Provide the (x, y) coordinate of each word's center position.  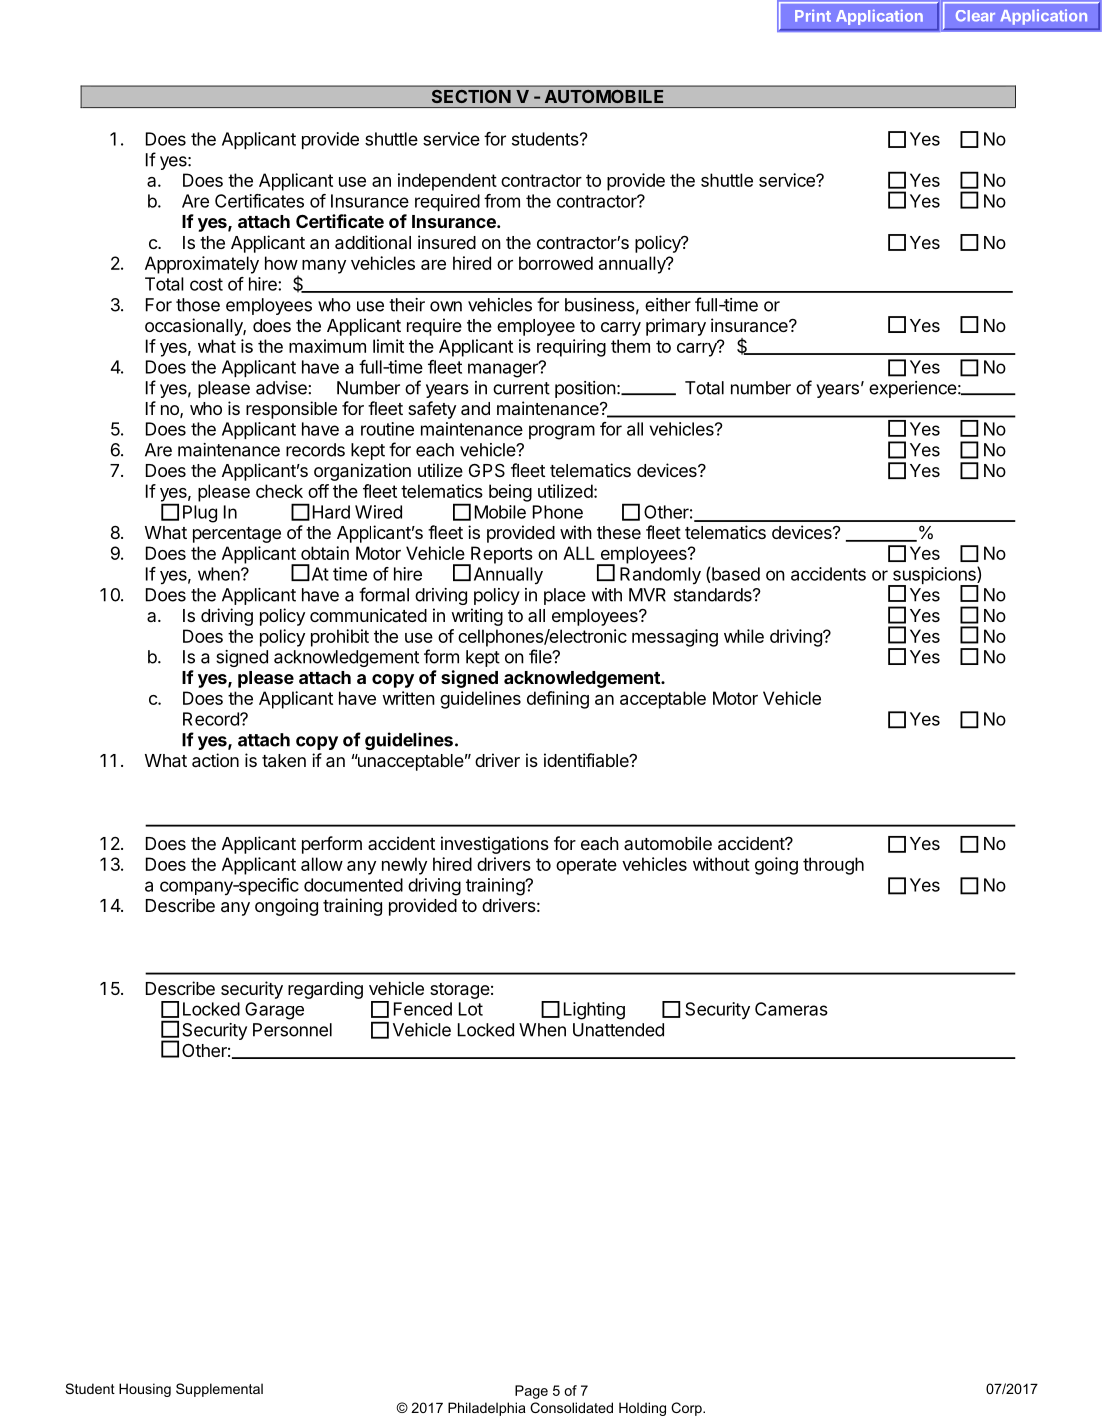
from (502, 201)
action (215, 760)
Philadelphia (487, 1409)
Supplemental (219, 1390)
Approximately (202, 265)
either (668, 305)
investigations (495, 845)
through (833, 866)
